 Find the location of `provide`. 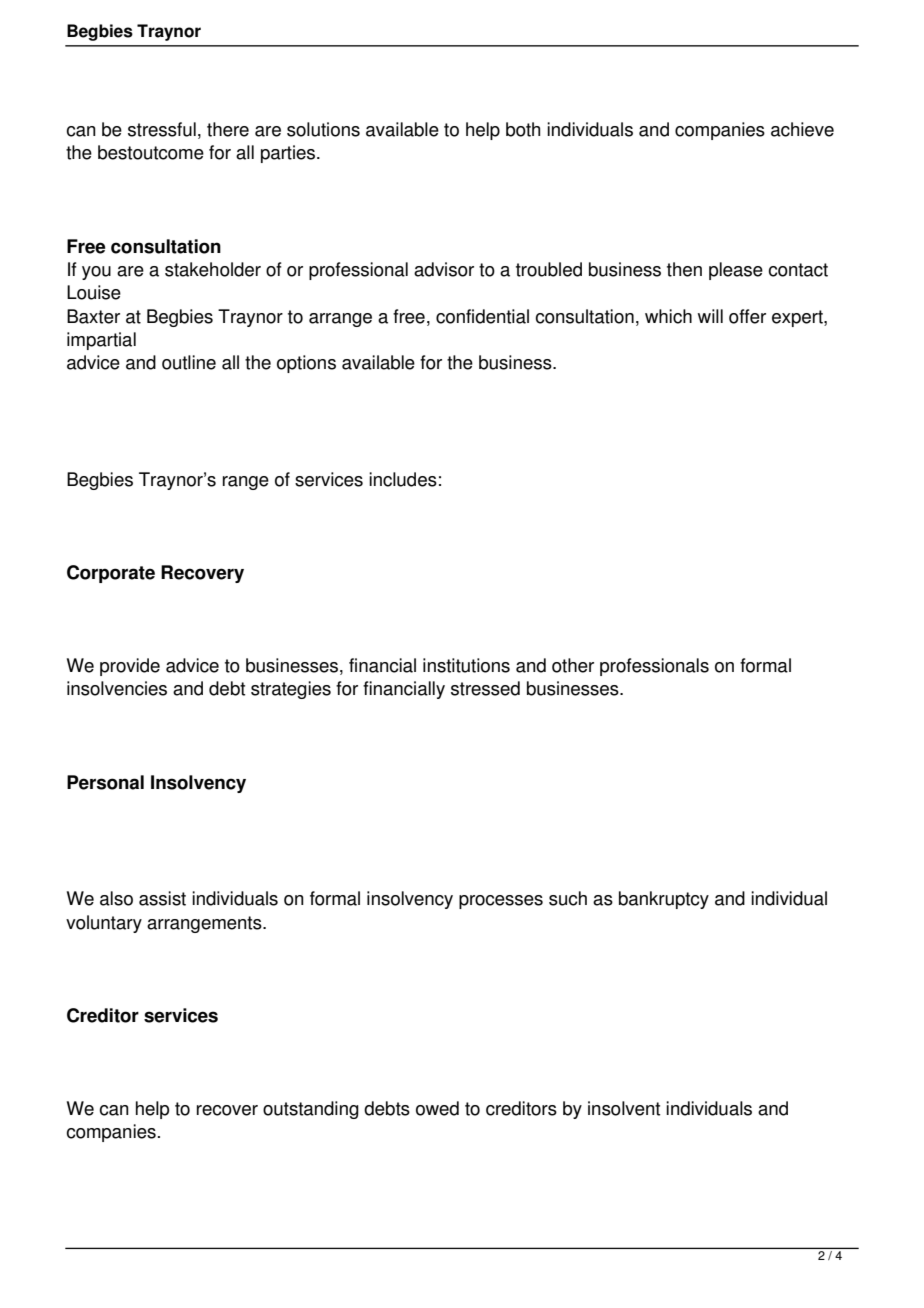

provide is located at coordinates (130, 667).
